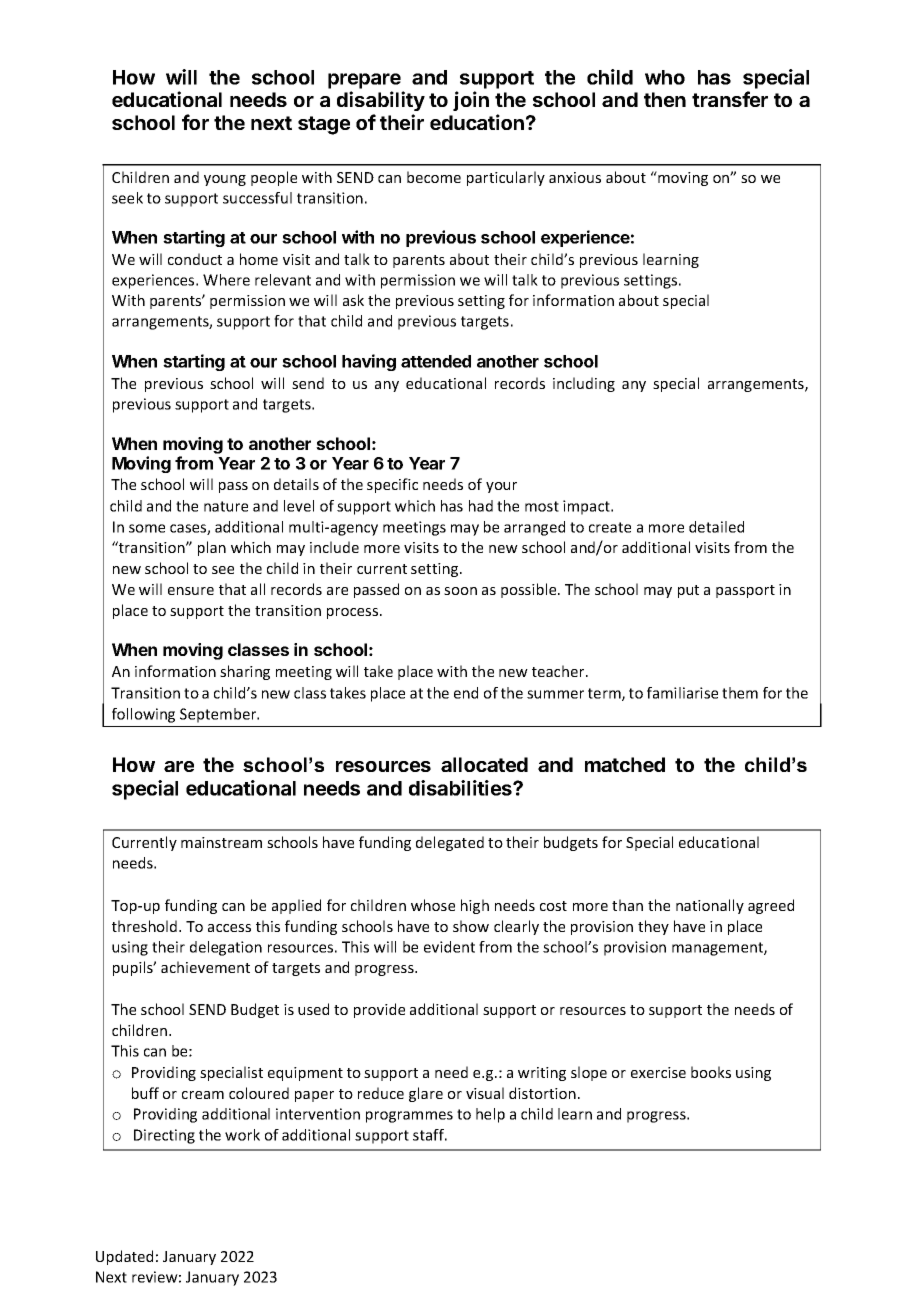 Image resolution: width=924 pixels, height=1308 pixels. What do you see at coordinates (682, 693) in the screenshot?
I see `familiarise` at bounding box center [682, 693].
